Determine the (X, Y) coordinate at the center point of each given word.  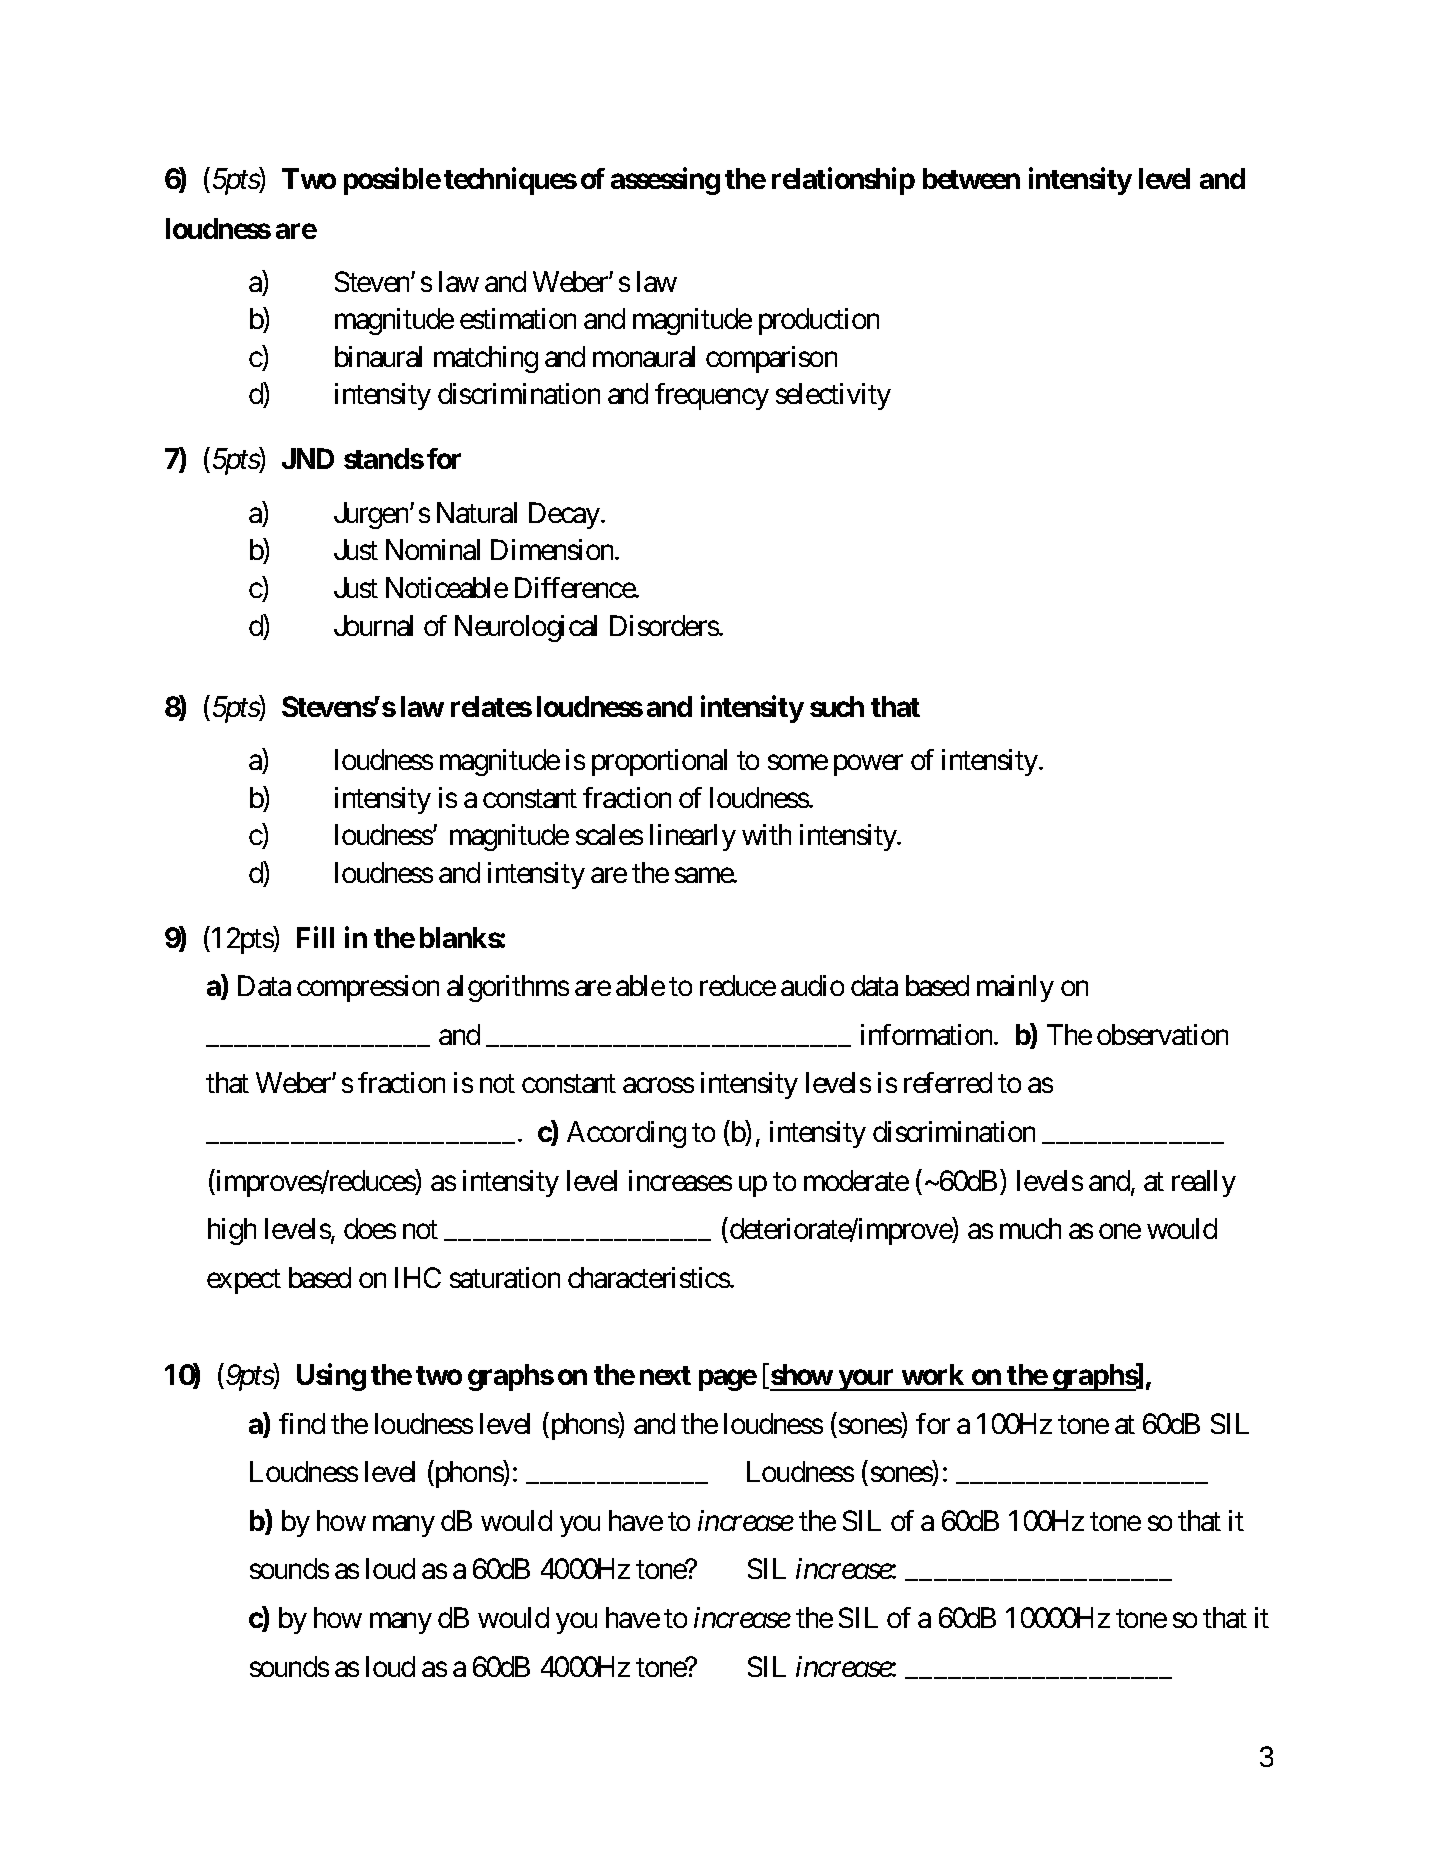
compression (368, 988)
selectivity (833, 396)
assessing (665, 181)
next (665, 1375)
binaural (378, 356)
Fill (315, 937)
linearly (693, 837)
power (868, 765)
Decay (564, 515)
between (971, 178)
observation (1162, 1034)
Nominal (433, 549)
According (626, 1134)
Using (331, 1377)
